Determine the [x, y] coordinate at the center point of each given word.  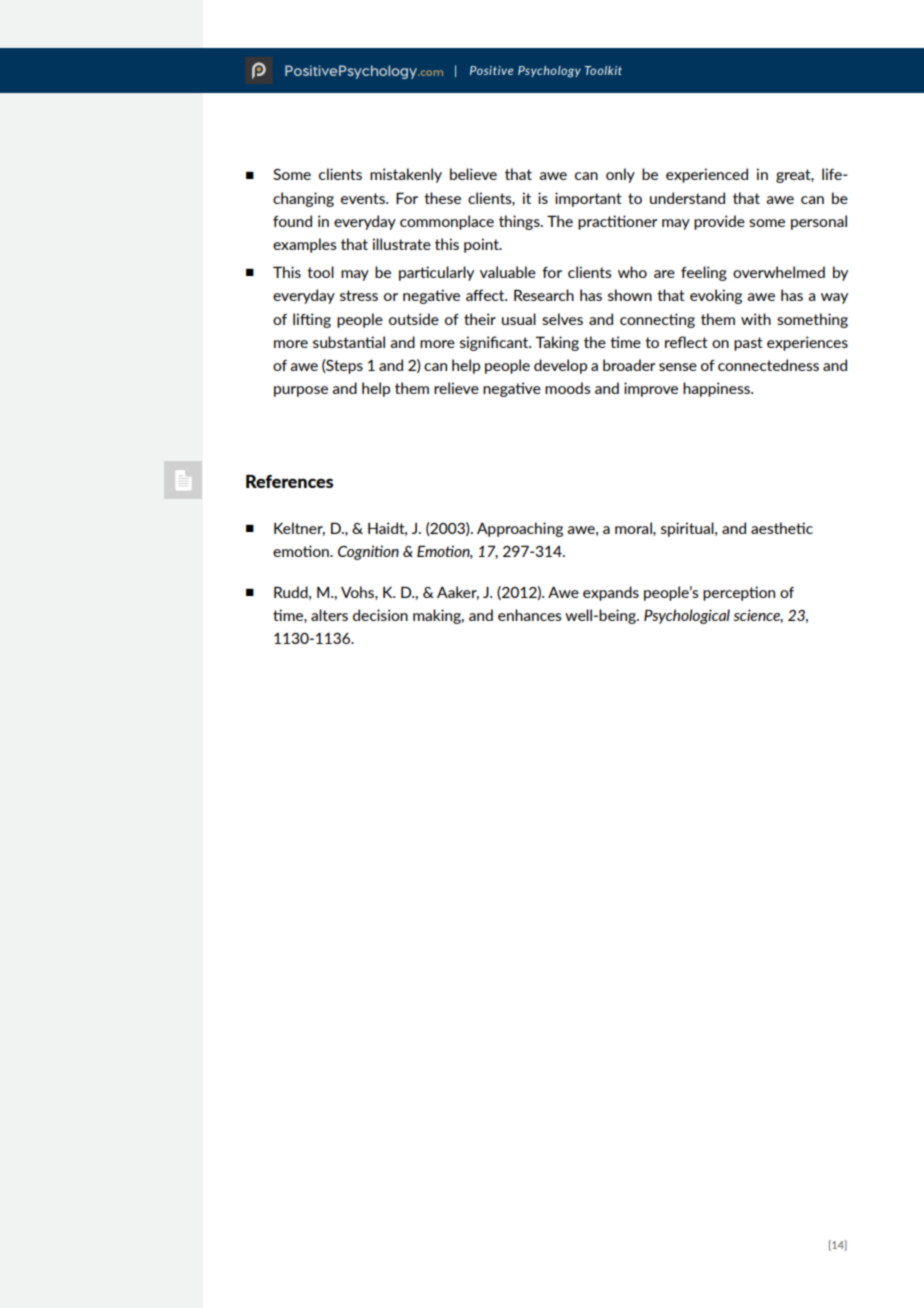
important [588, 199]
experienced [707, 175]
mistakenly [406, 175]
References [289, 481]
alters [329, 615]
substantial [349, 342]
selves [562, 319]
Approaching [520, 529]
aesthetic [782, 528]
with [756, 319]
